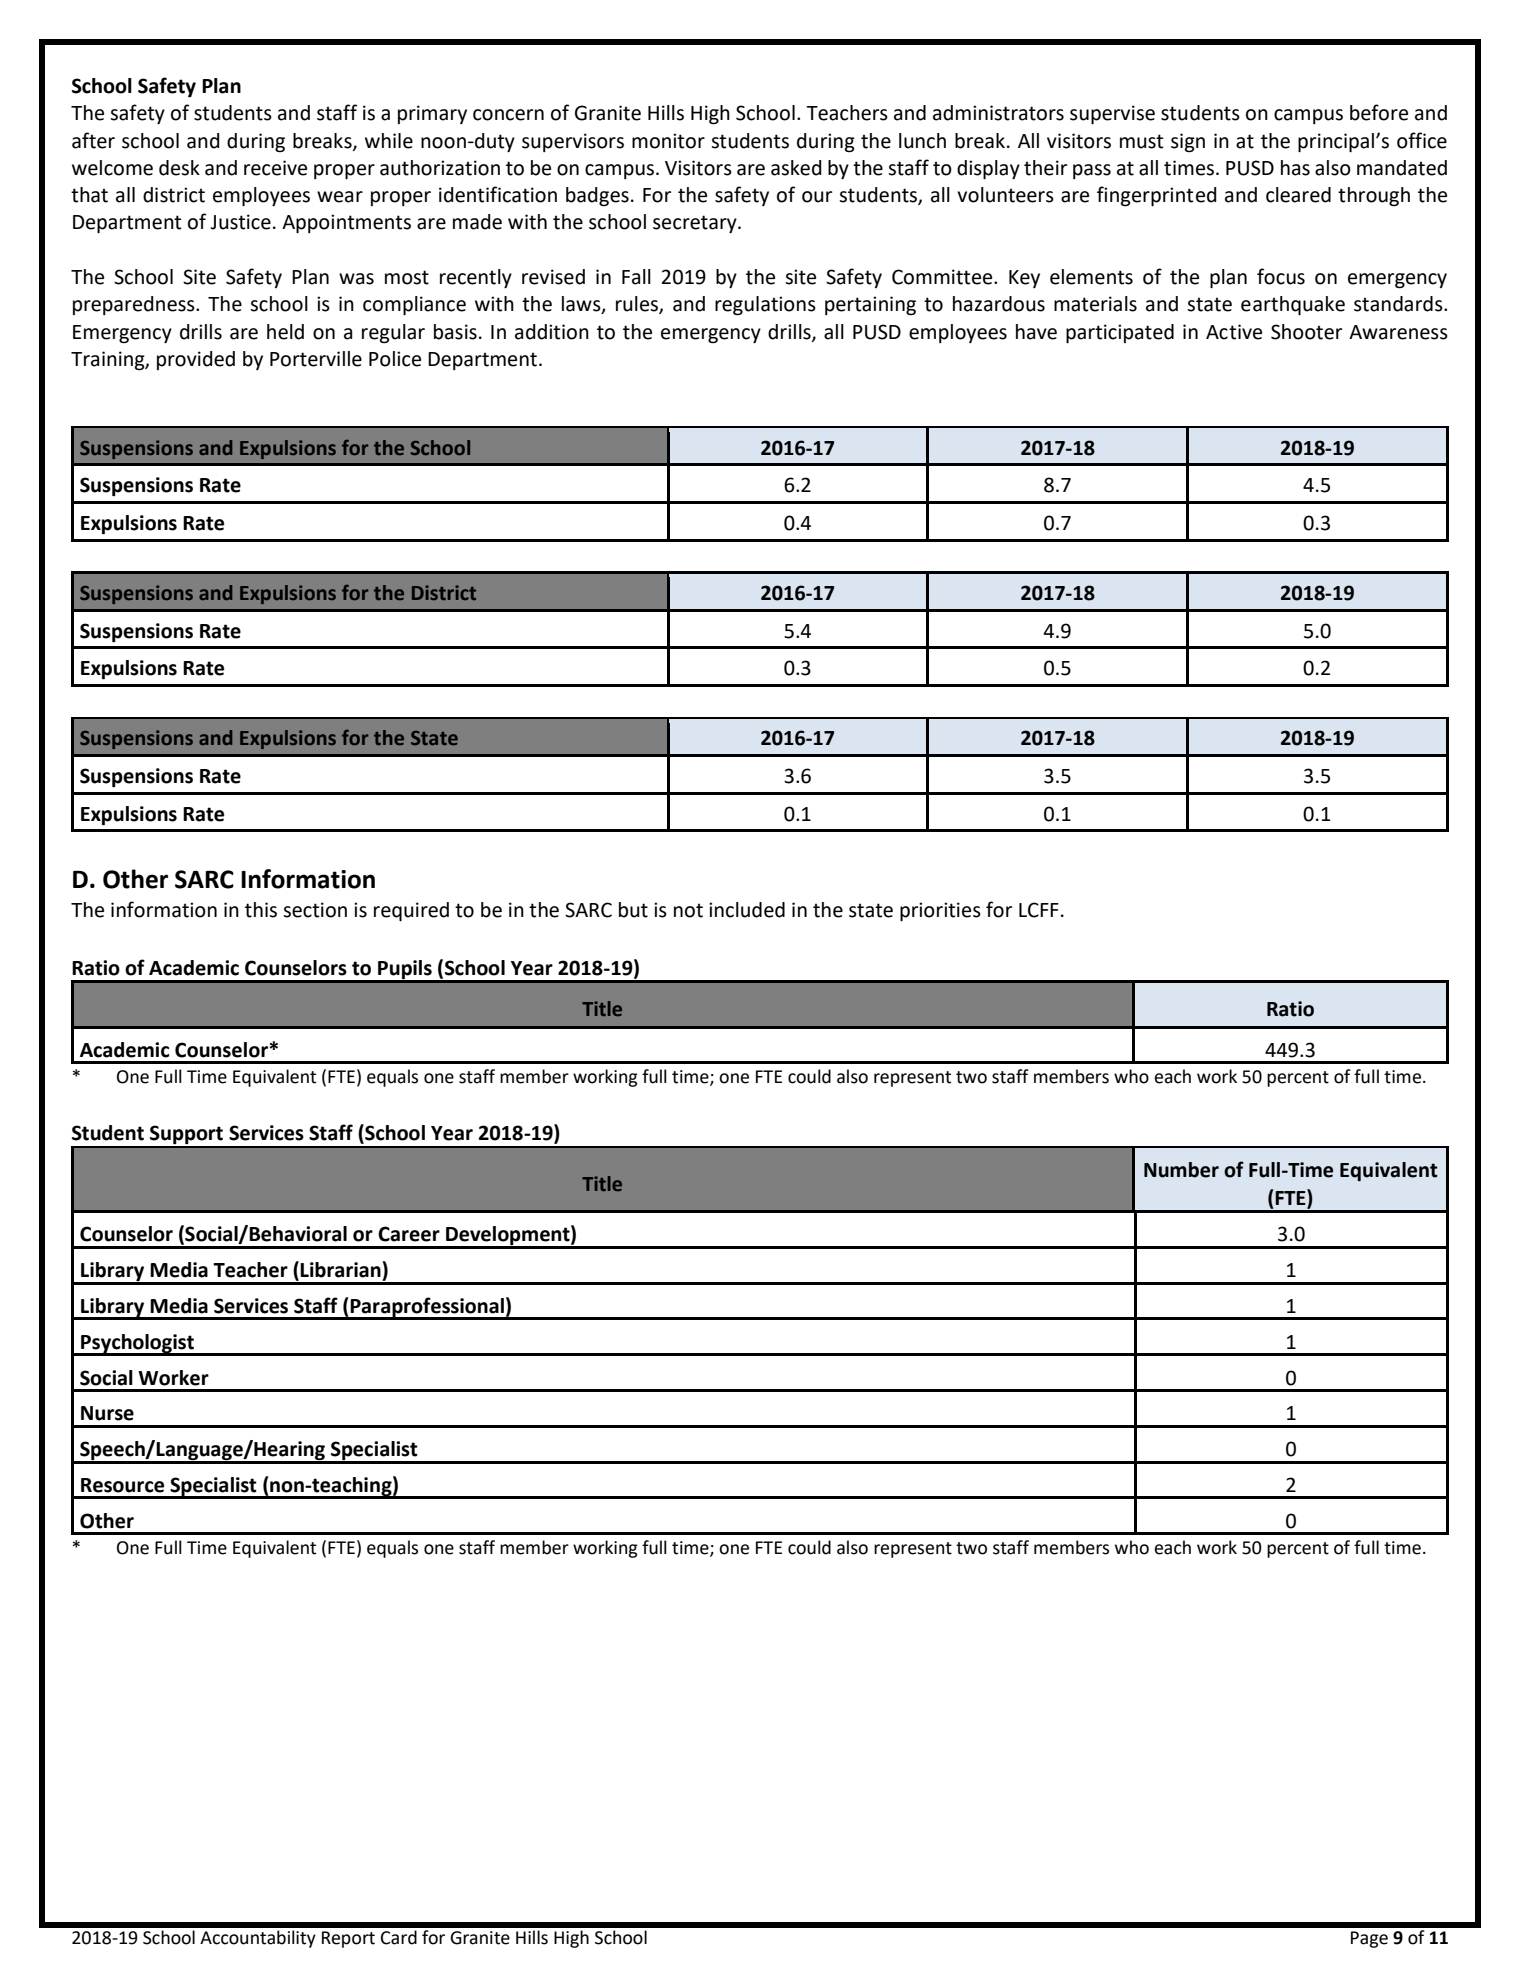  What do you see at coordinates (348, 1939) in the page?
I see `Report` at bounding box center [348, 1939].
